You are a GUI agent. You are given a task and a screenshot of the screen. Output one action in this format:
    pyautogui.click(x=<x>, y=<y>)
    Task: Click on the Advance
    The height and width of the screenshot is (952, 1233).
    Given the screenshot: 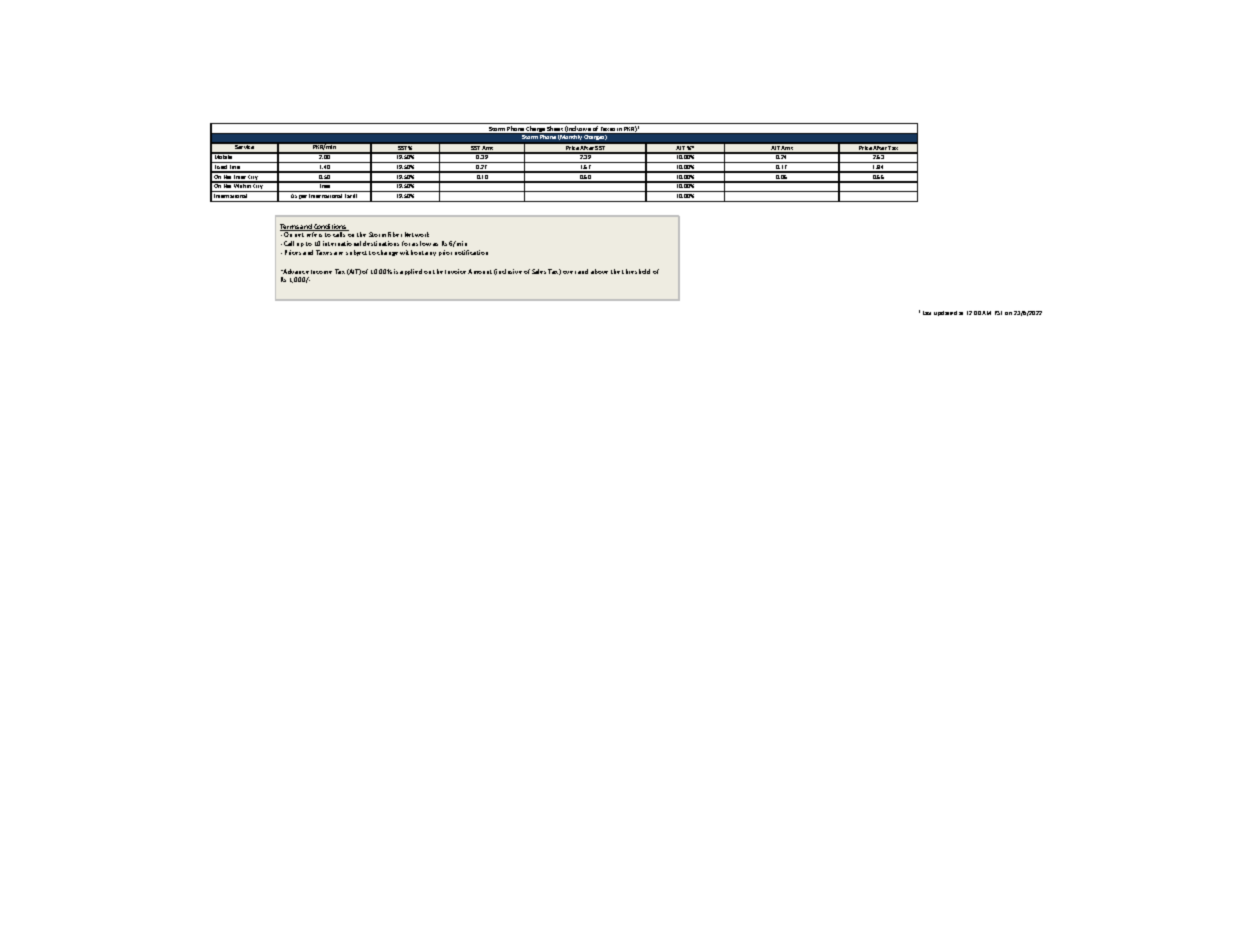 What is the action you would take?
    pyautogui.click(x=295, y=271)
